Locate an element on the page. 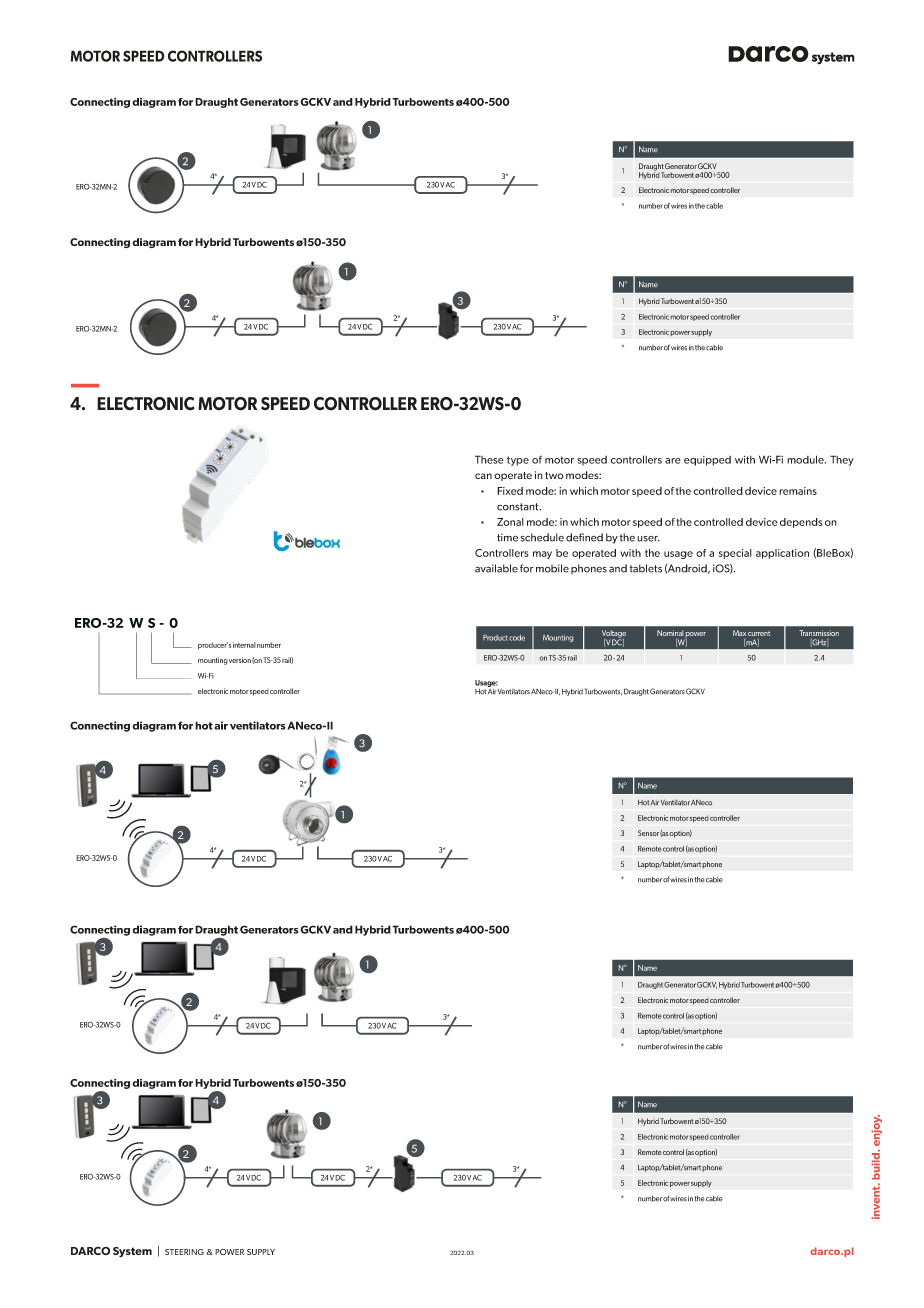 This page has height=1308, width=924. current is located at coordinates (759, 634).
